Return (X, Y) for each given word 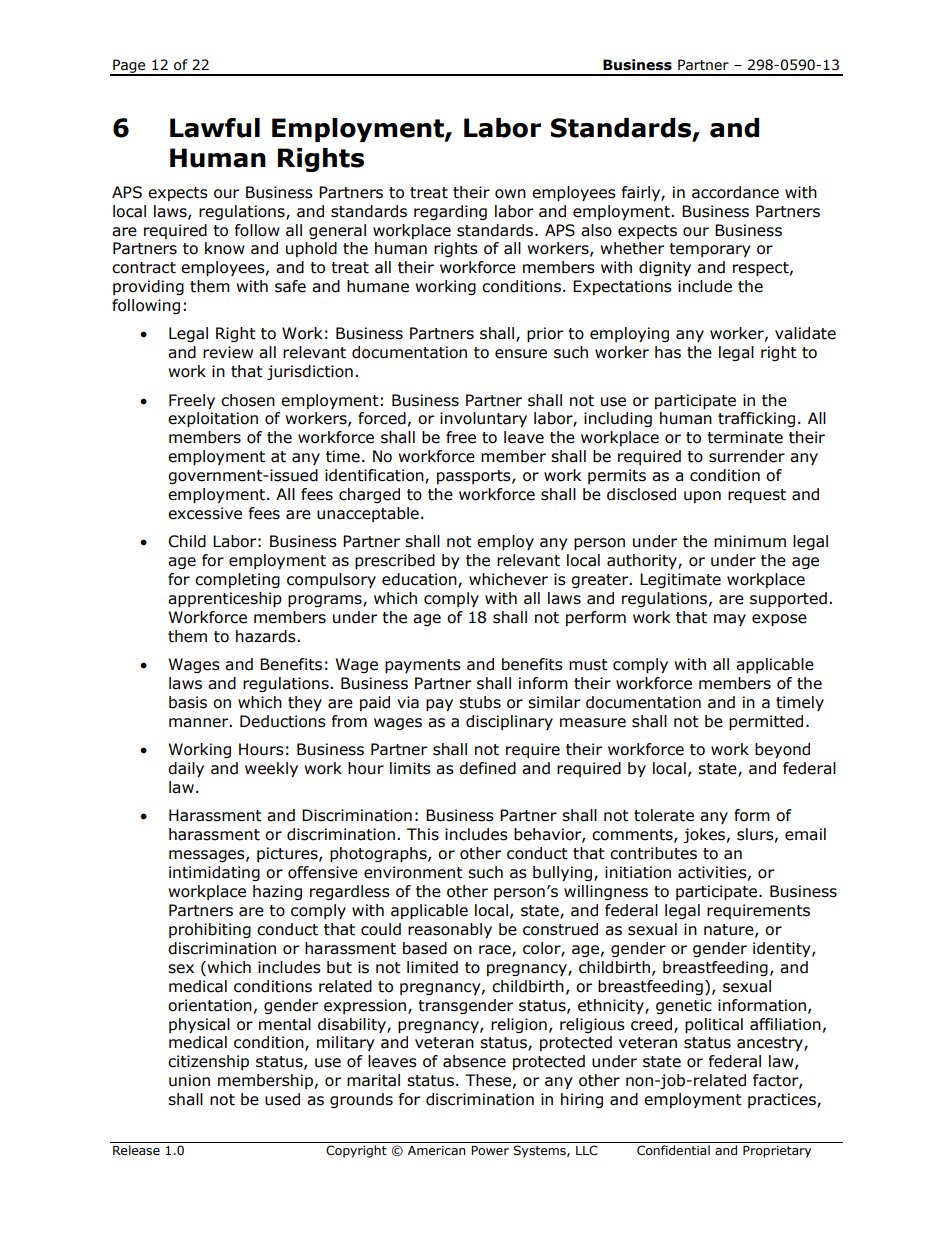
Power (490, 1150)
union (189, 1080)
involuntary (483, 419)
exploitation (213, 419)
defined (487, 768)
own (510, 194)
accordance (735, 192)
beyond (782, 750)
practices (783, 1100)
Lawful (215, 128)
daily (186, 769)
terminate (745, 437)
